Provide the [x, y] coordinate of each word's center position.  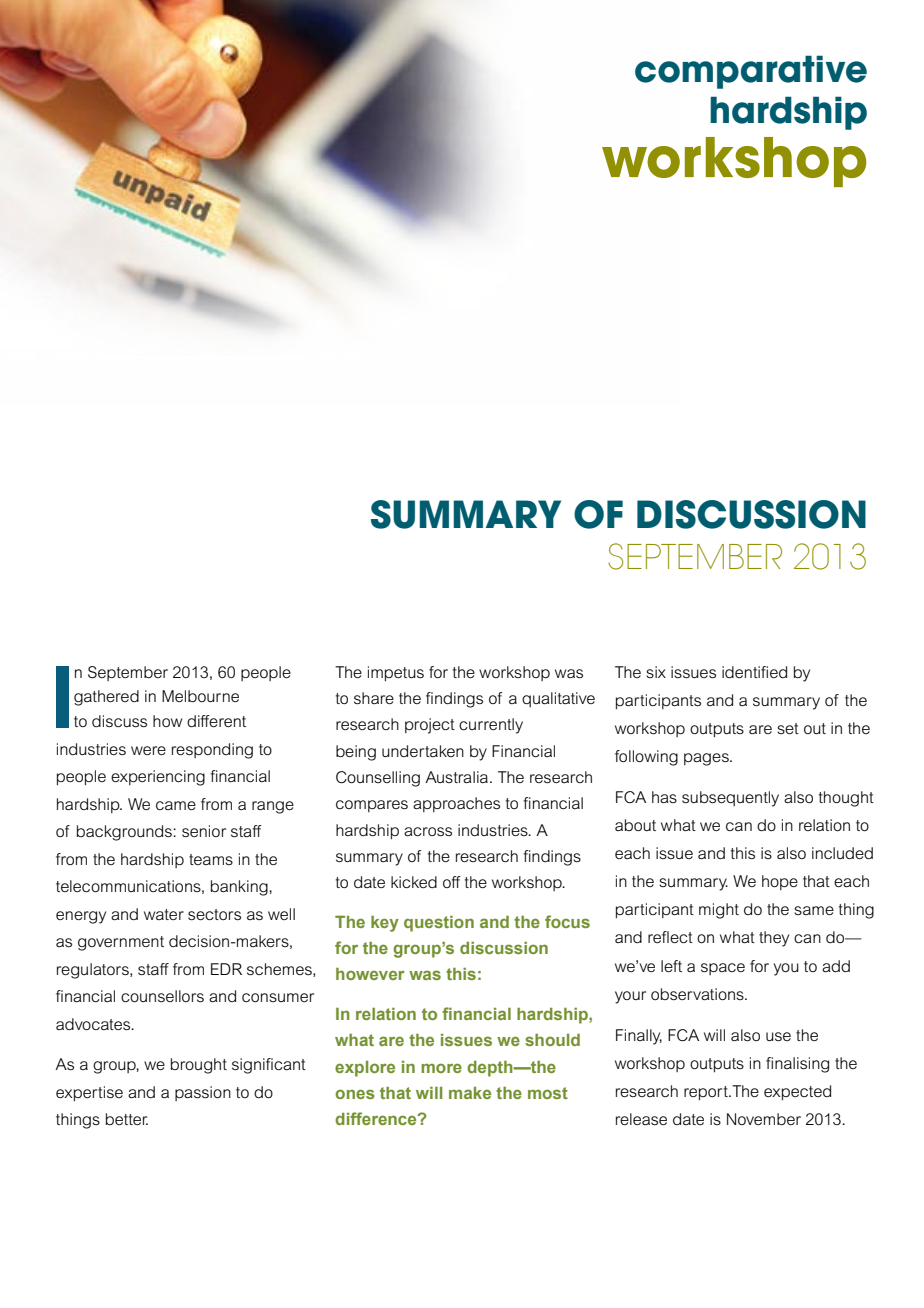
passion [203, 1093]
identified [754, 672]
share [374, 698]
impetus [396, 674]
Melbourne [200, 696]
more [441, 1068]
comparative [751, 72]
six [656, 672]
